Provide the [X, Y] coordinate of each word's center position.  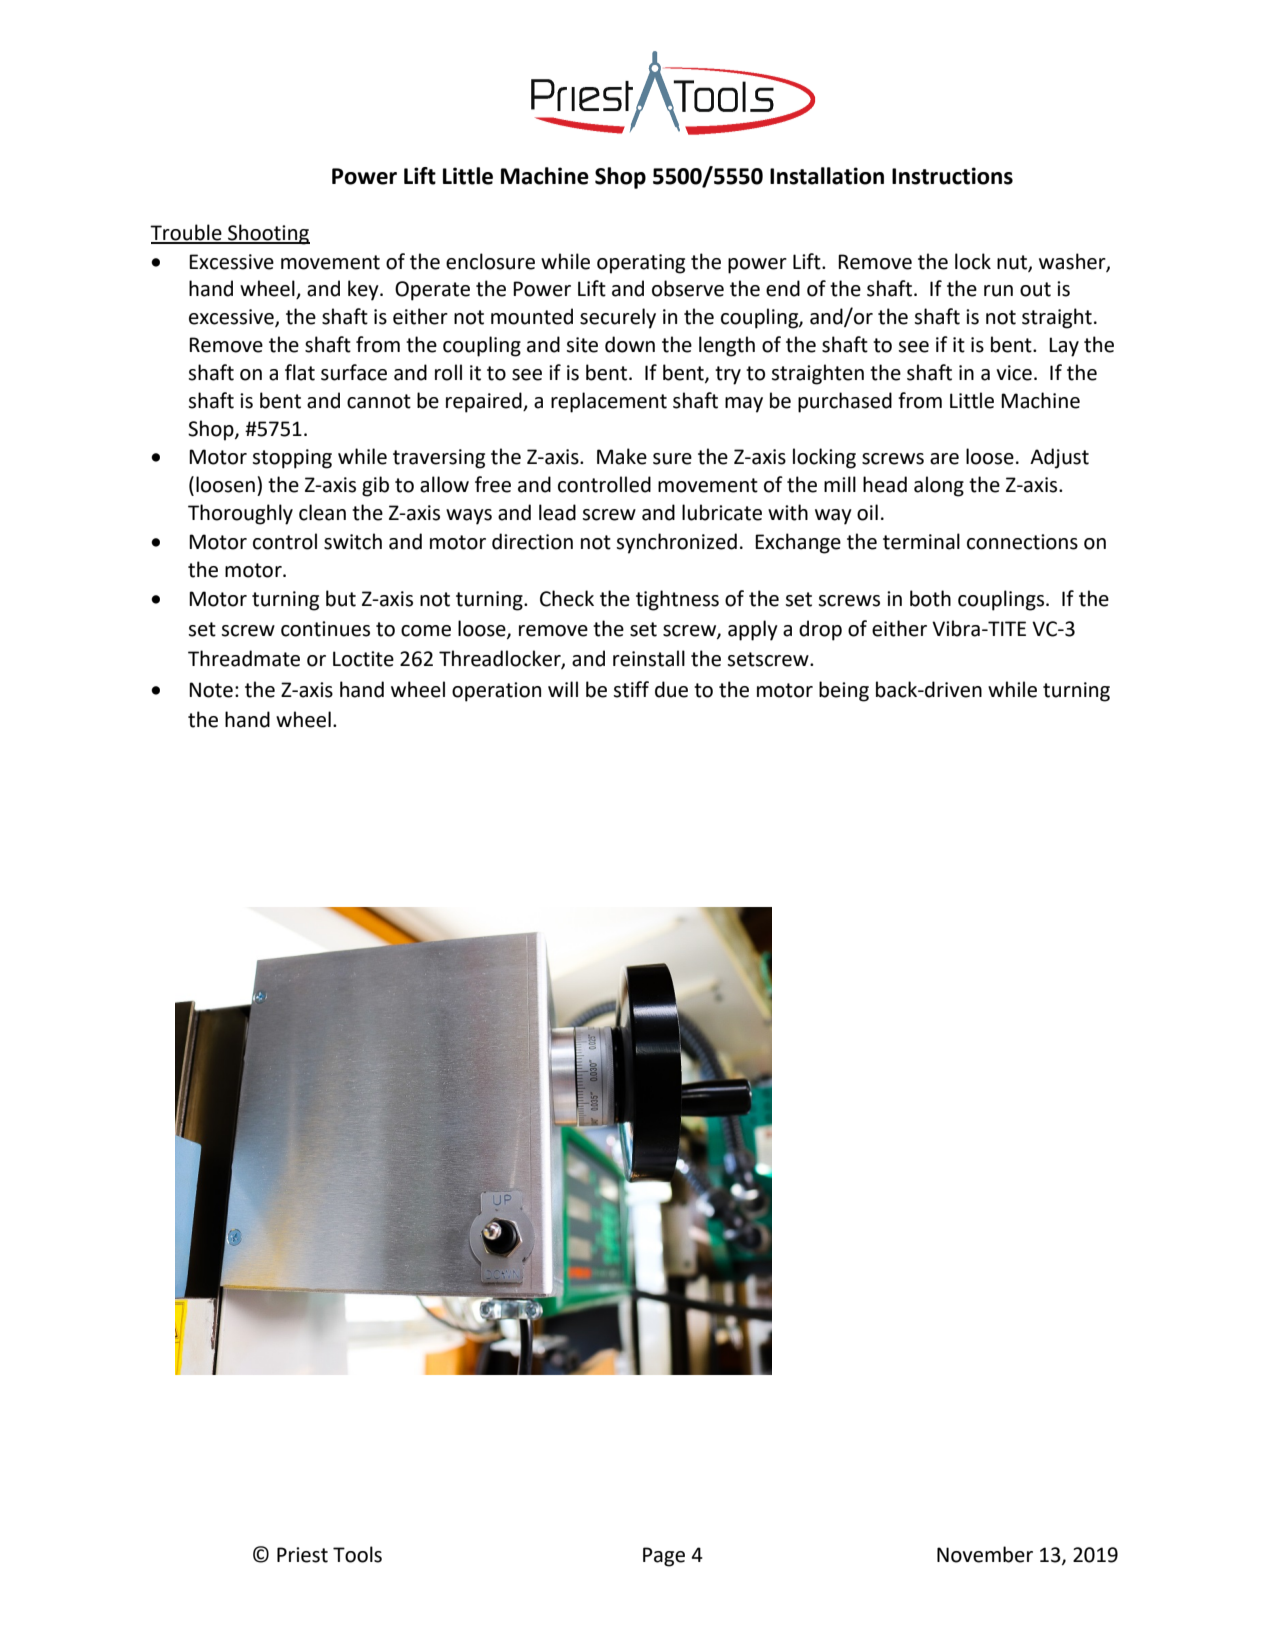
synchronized [676, 543]
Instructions [952, 176]
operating [641, 264]
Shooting [268, 234]
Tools [357, 1554]
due [671, 689]
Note [211, 690]
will [563, 689]
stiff [631, 689]
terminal [921, 541]
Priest [302, 1555]
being [844, 691]
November [985, 1554]
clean [322, 512]
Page [664, 1557]
